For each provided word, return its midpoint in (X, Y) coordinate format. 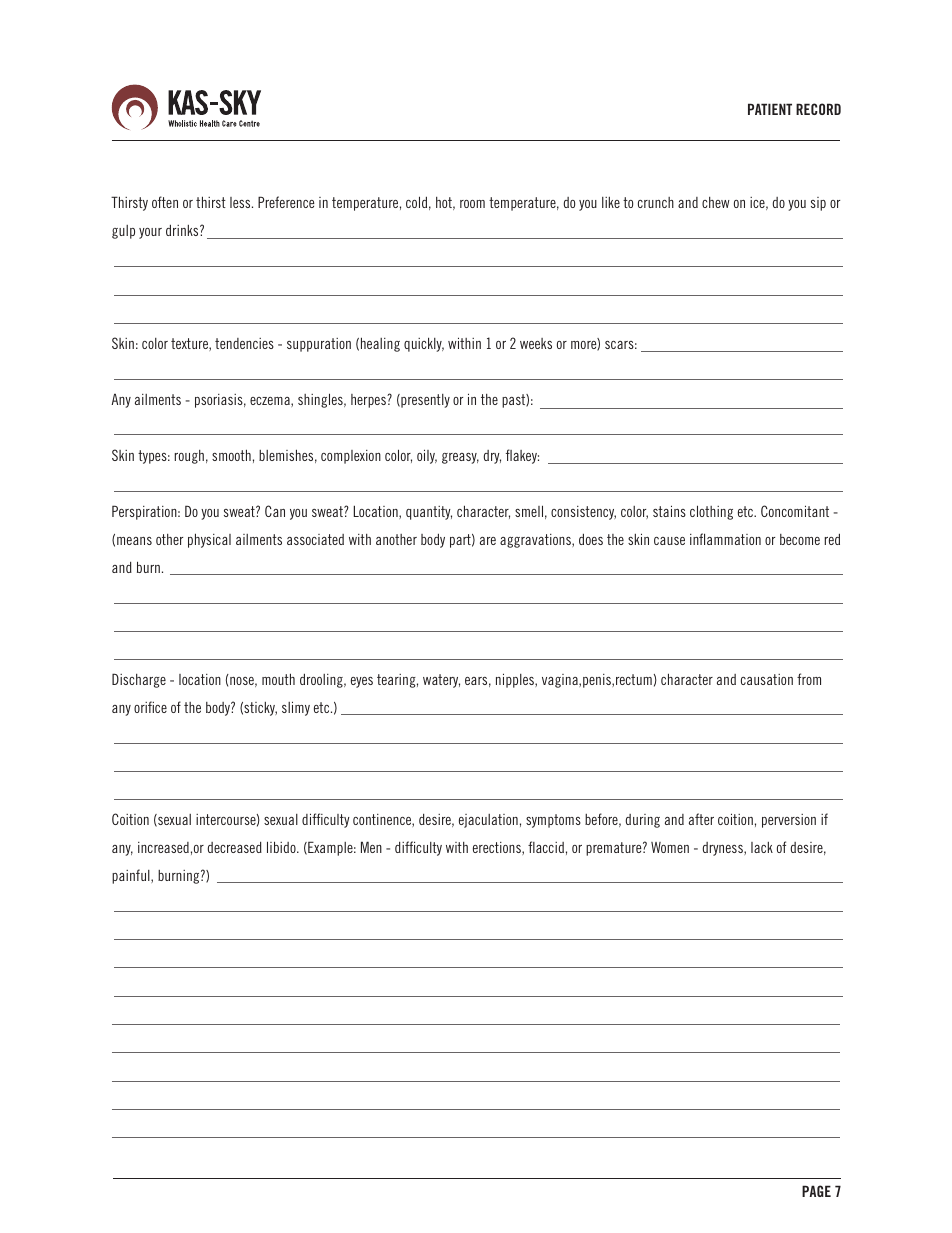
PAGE (816, 1191)
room (472, 204)
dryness (724, 849)
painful (132, 876)
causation (767, 679)
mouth (278, 679)
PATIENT (770, 109)
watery (441, 681)
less (241, 202)
